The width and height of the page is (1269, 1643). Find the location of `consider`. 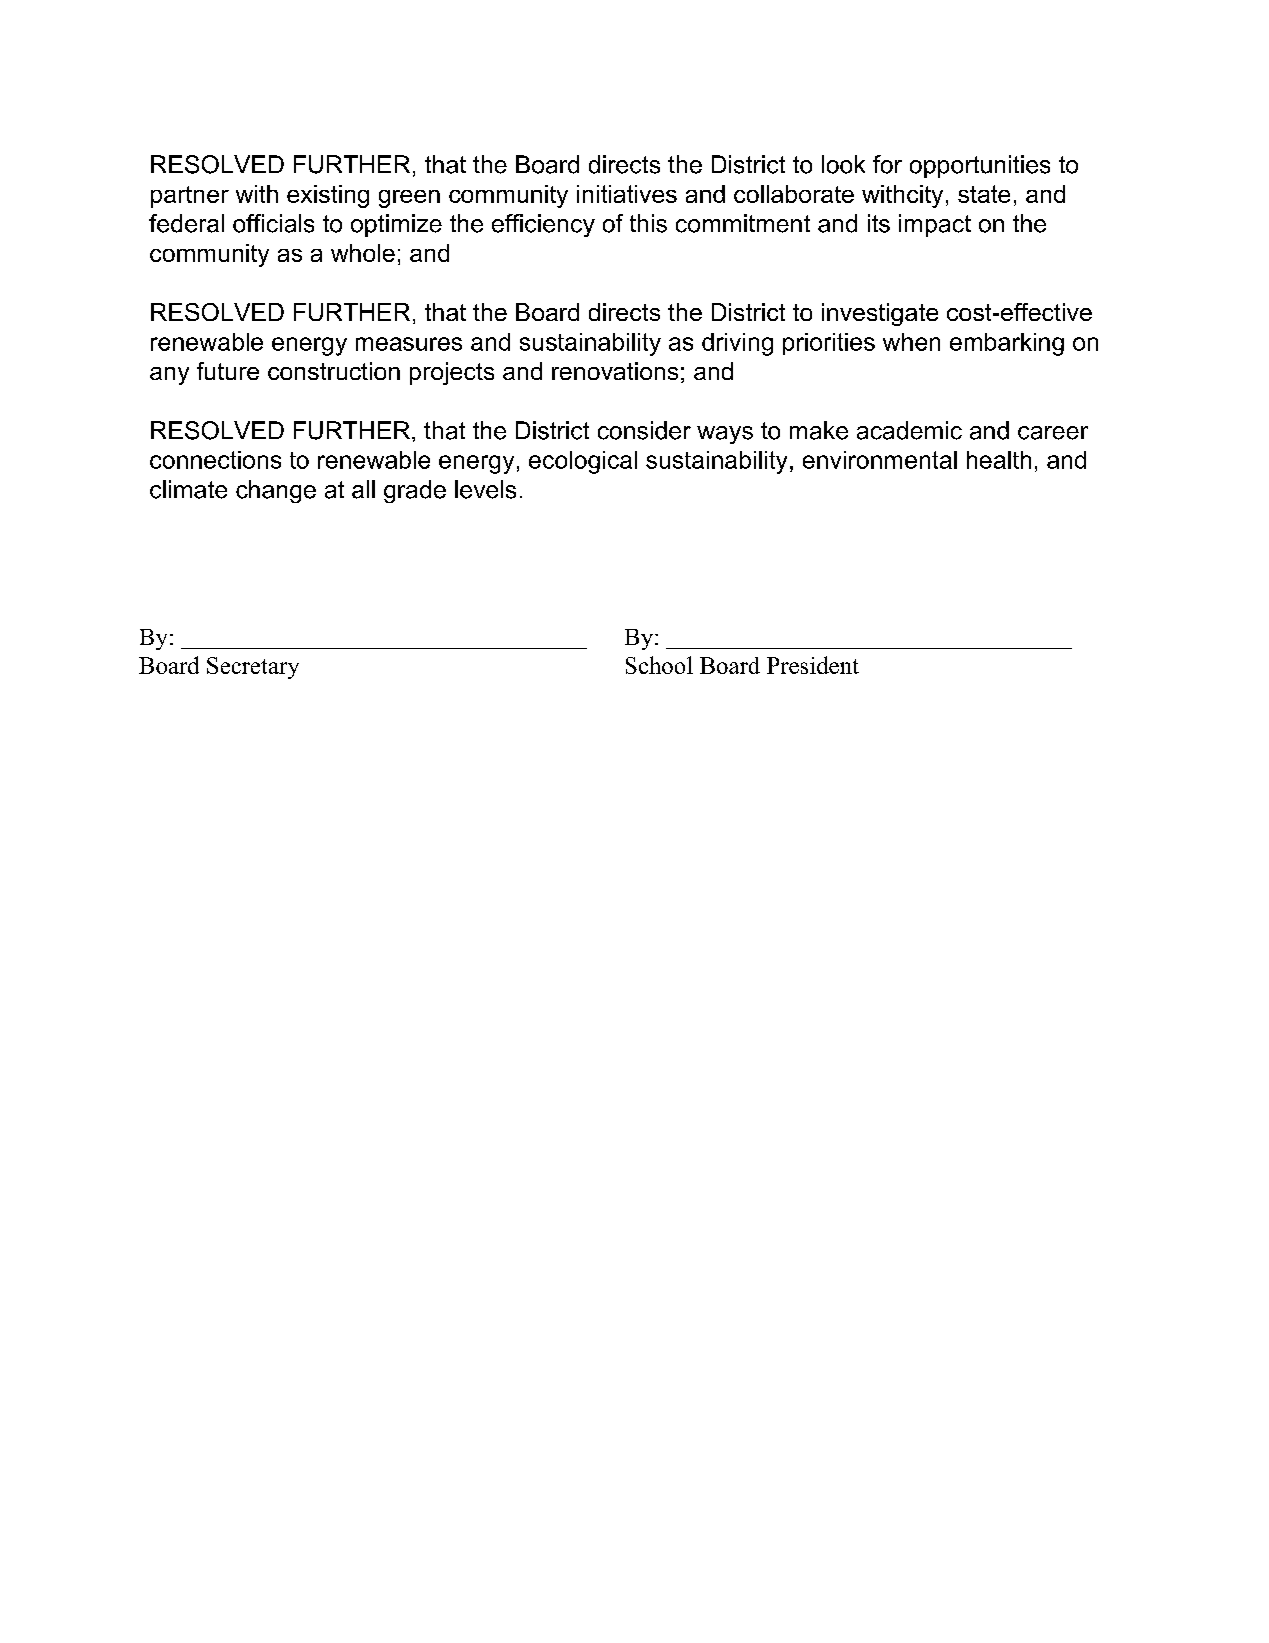

consider is located at coordinates (644, 430).
